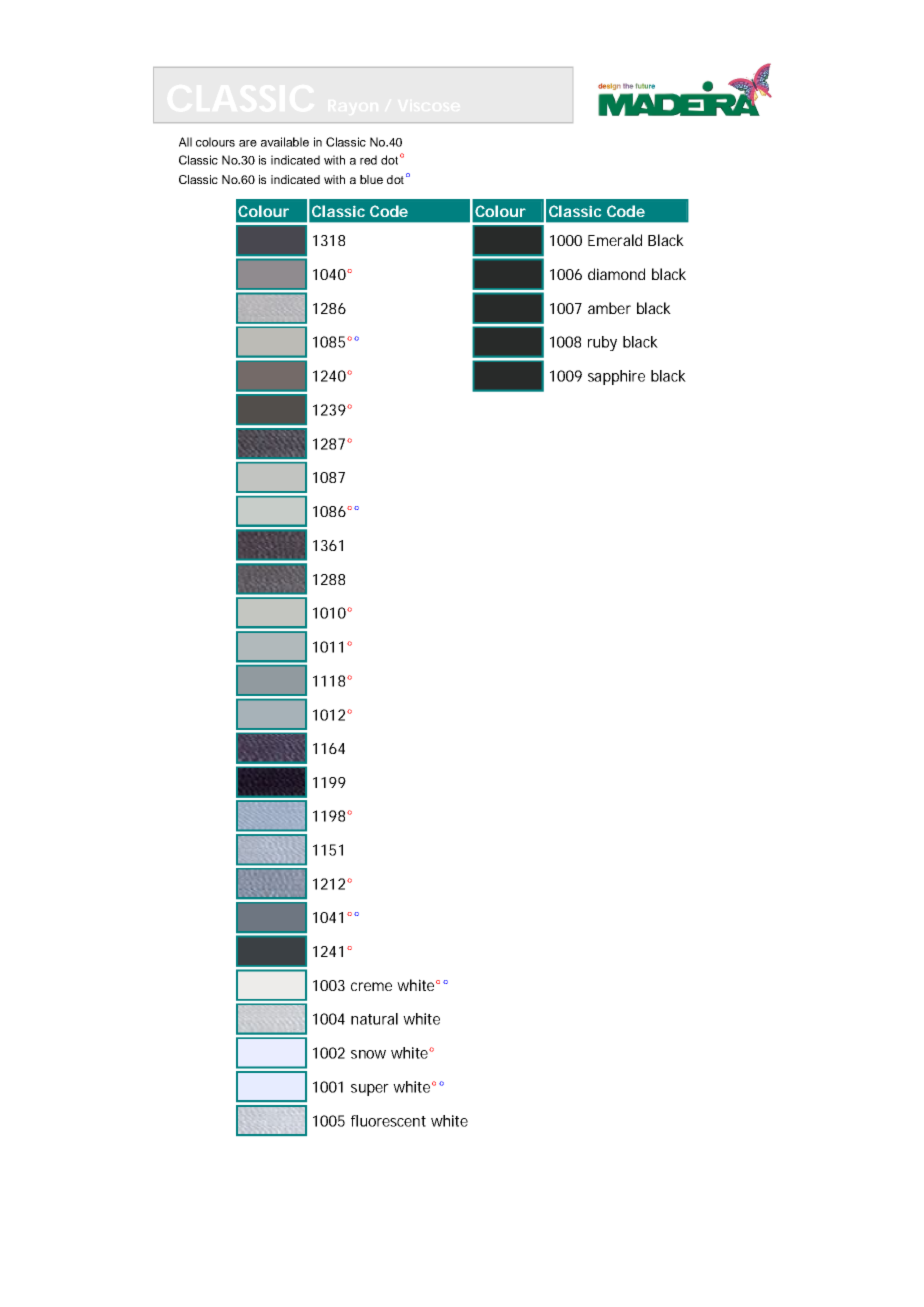 This document has width=924, height=1307. What do you see at coordinates (602, 343) in the document?
I see `ruby` at bounding box center [602, 343].
